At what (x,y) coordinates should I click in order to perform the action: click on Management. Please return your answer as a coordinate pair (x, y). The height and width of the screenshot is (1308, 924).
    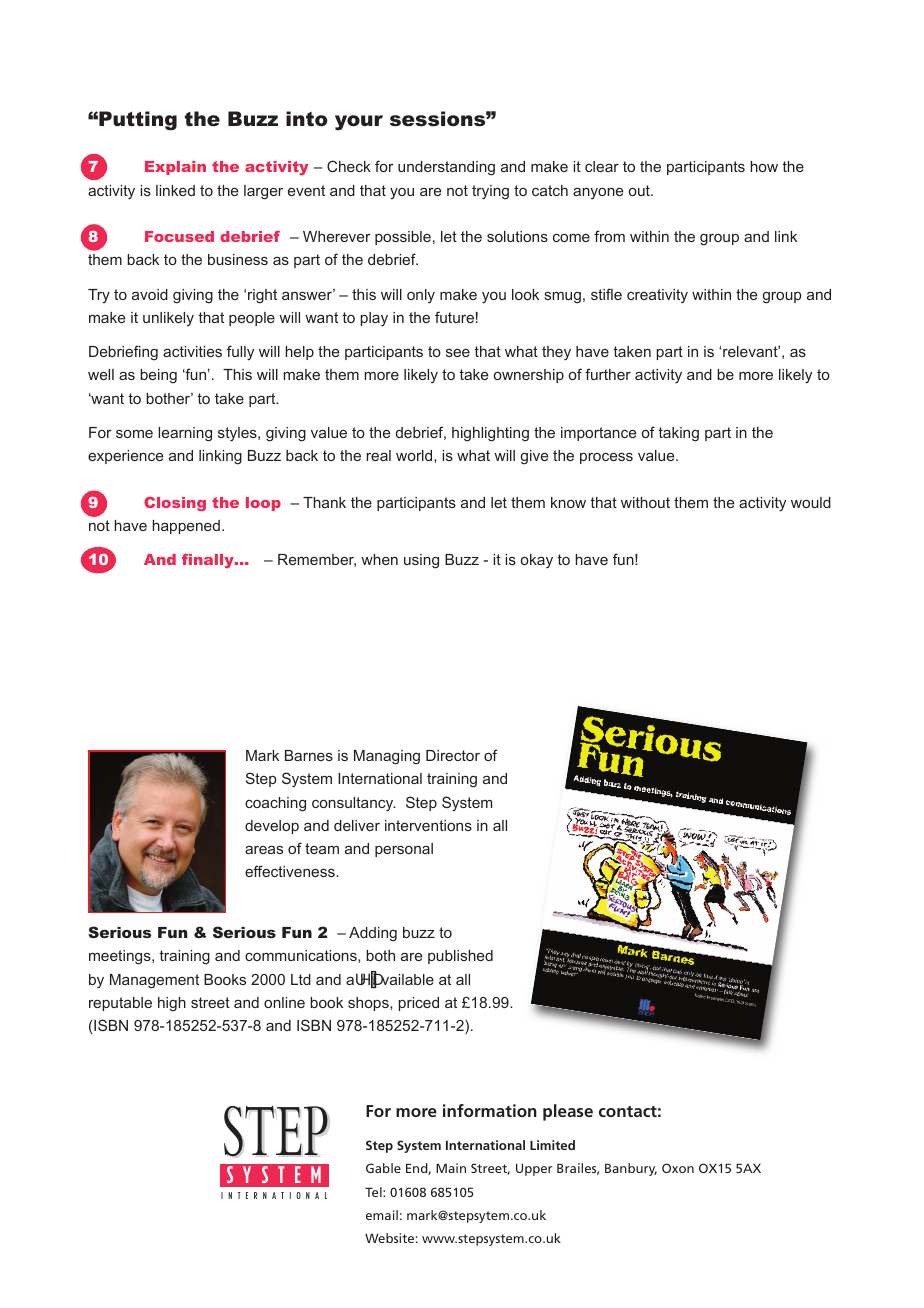
    Looking at the image, I should click on (154, 981).
